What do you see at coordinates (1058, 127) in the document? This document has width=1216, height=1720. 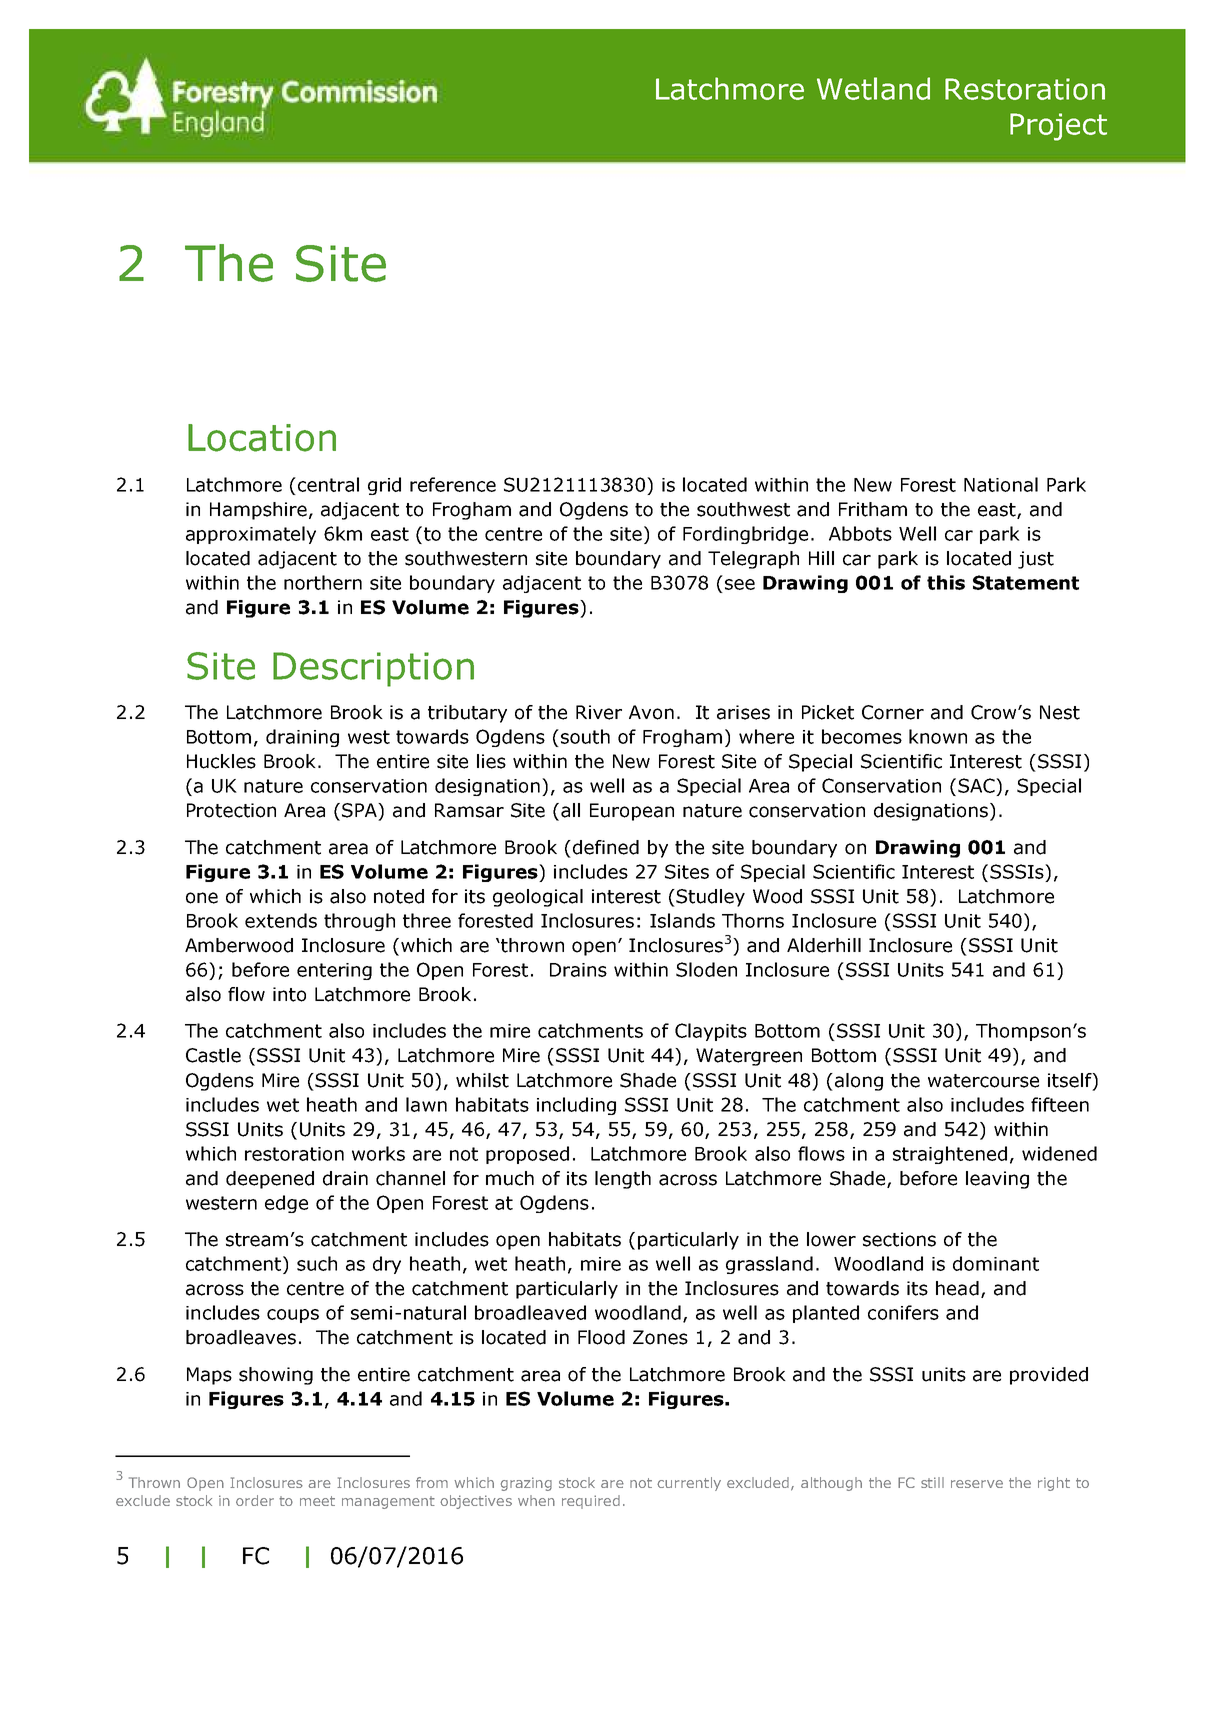 I see `Project` at bounding box center [1058, 127].
